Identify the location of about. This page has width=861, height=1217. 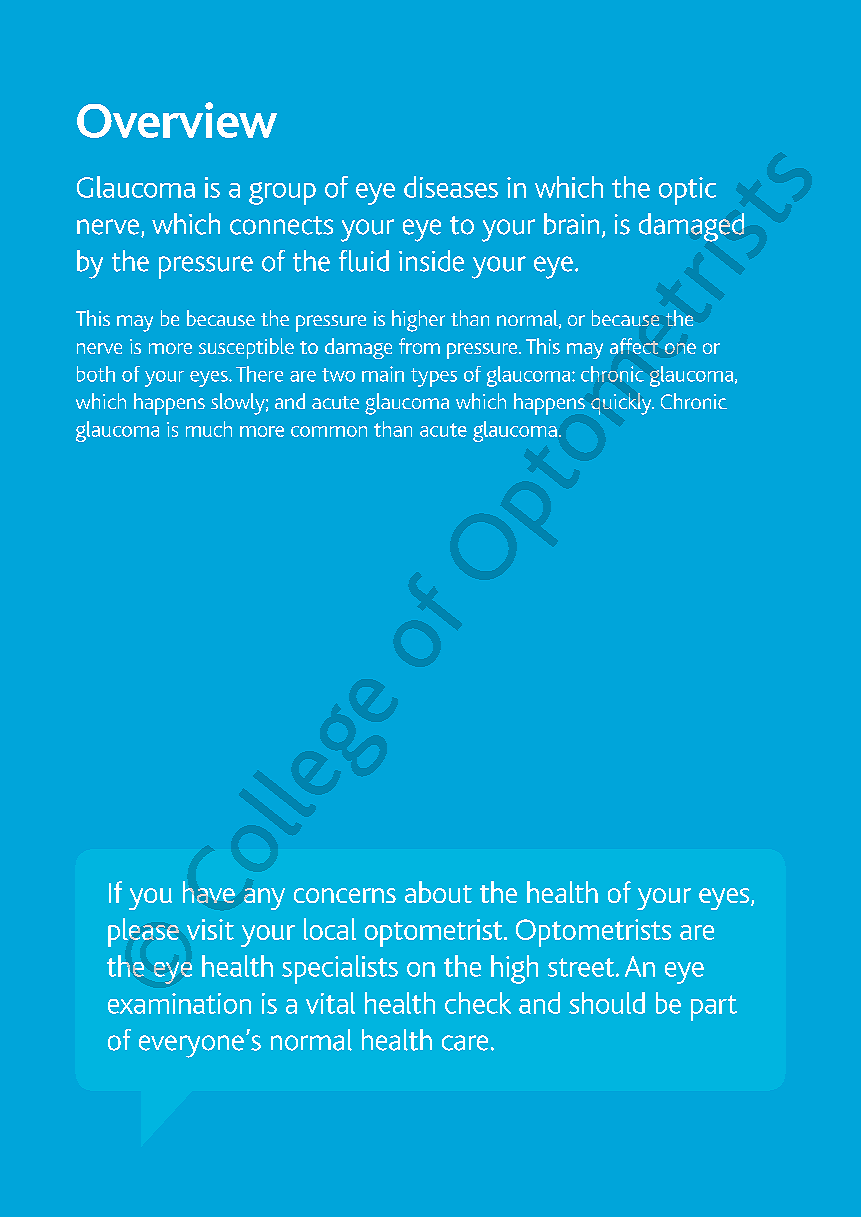
(438, 892).
